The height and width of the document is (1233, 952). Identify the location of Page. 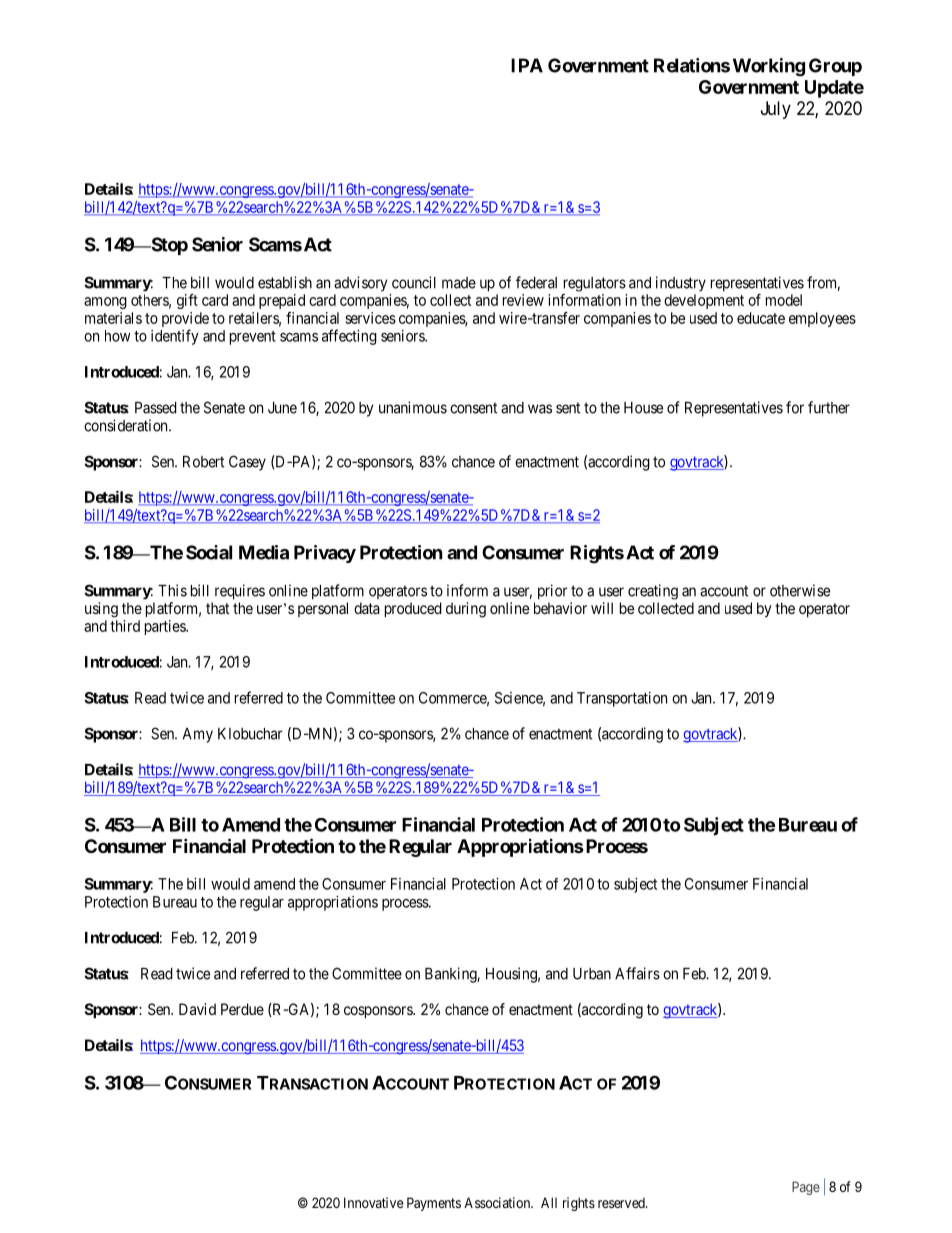
(806, 1188).
